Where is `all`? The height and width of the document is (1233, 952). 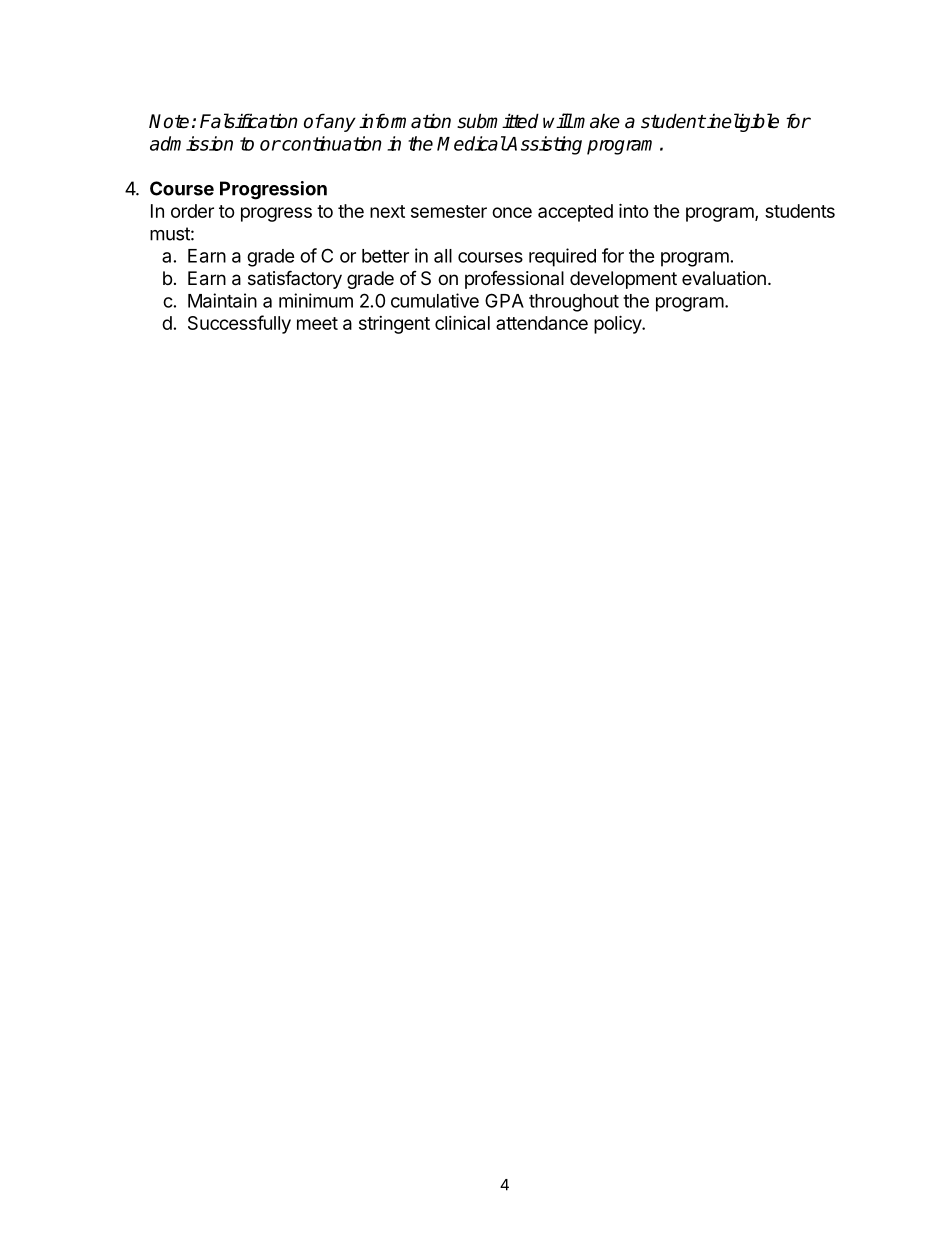
all is located at coordinates (443, 256).
